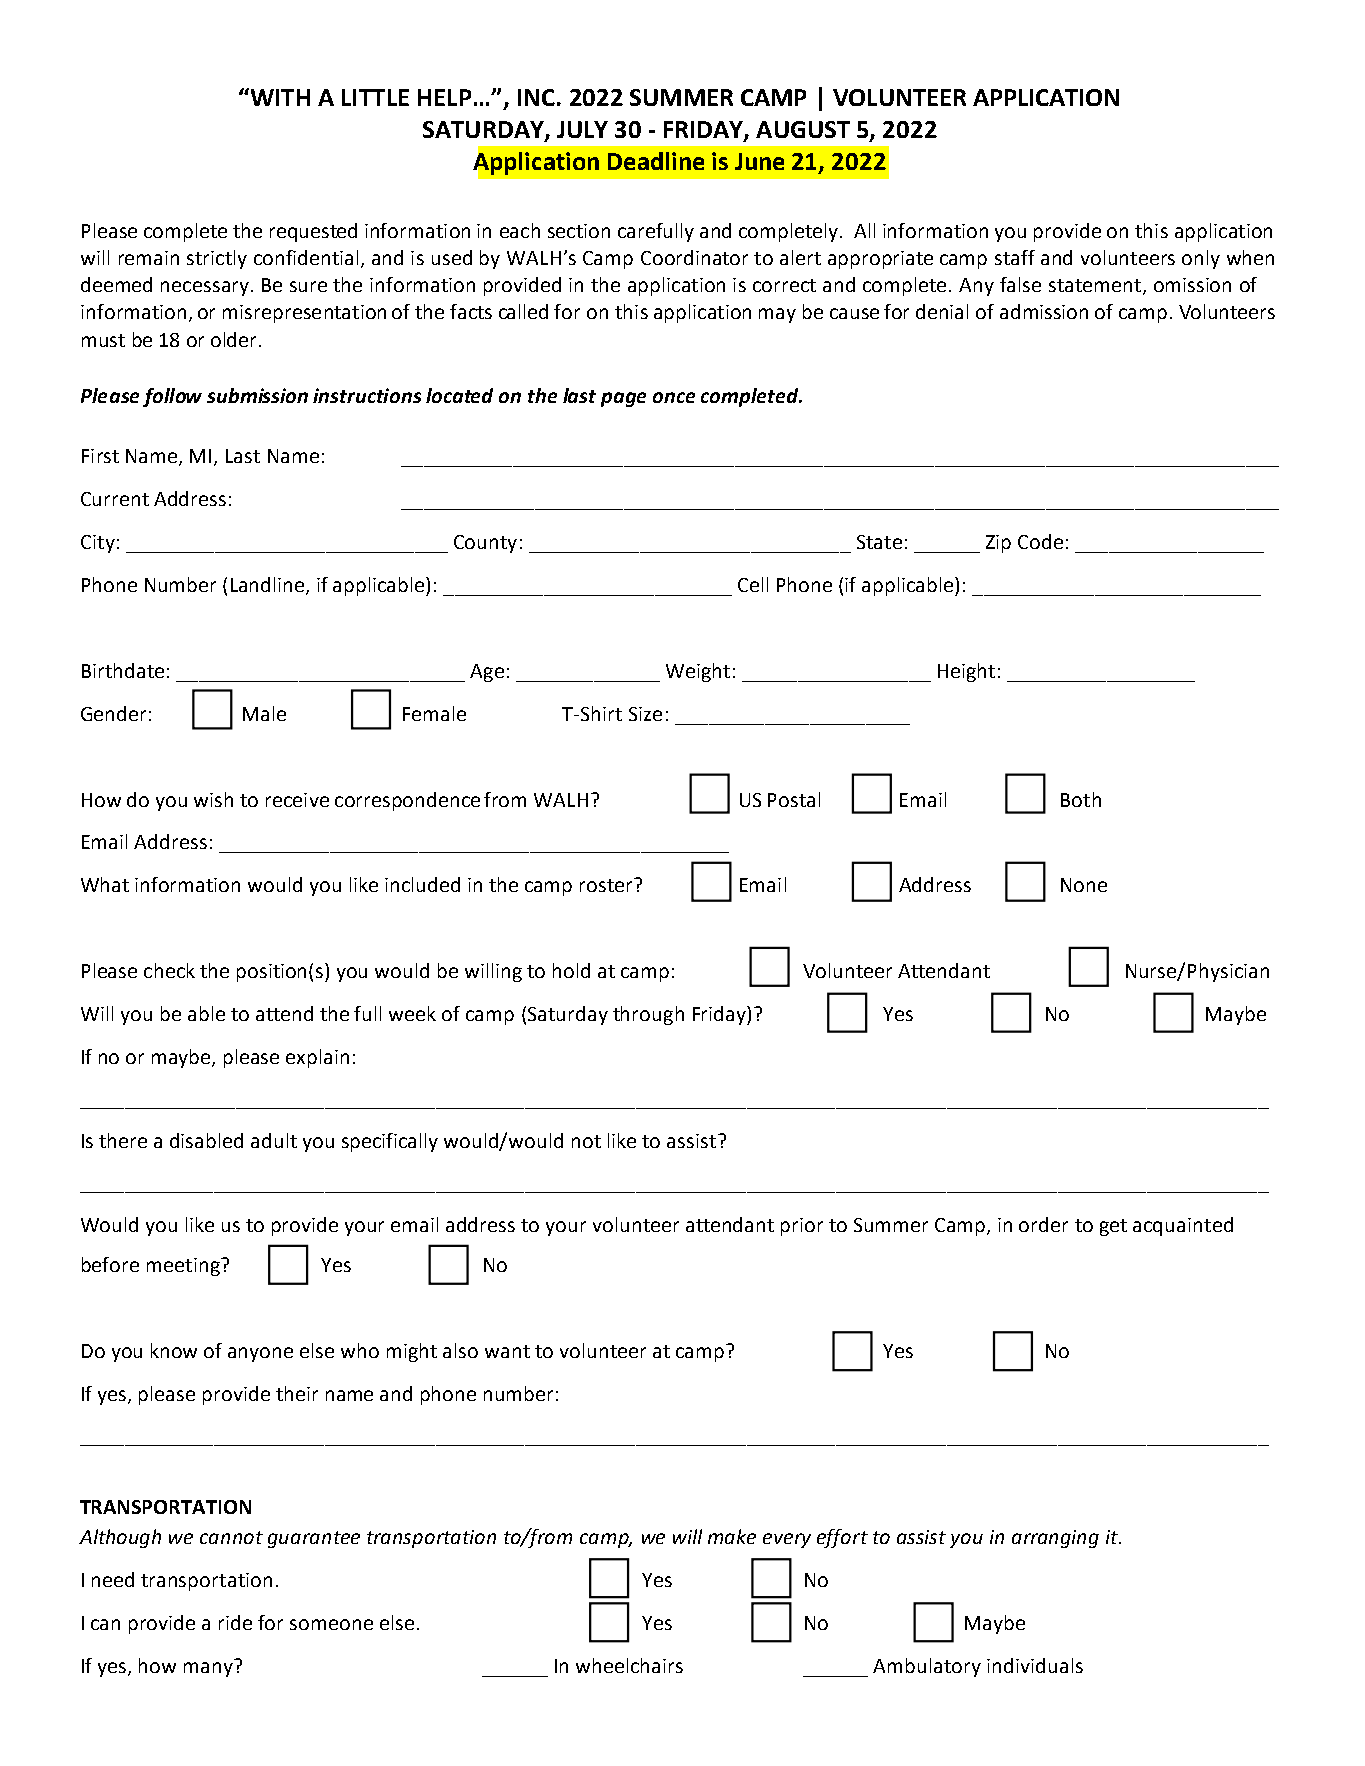 The height and width of the screenshot is (1766, 1365). What do you see at coordinates (966, 672) in the screenshot?
I see `Height` at bounding box center [966, 672].
